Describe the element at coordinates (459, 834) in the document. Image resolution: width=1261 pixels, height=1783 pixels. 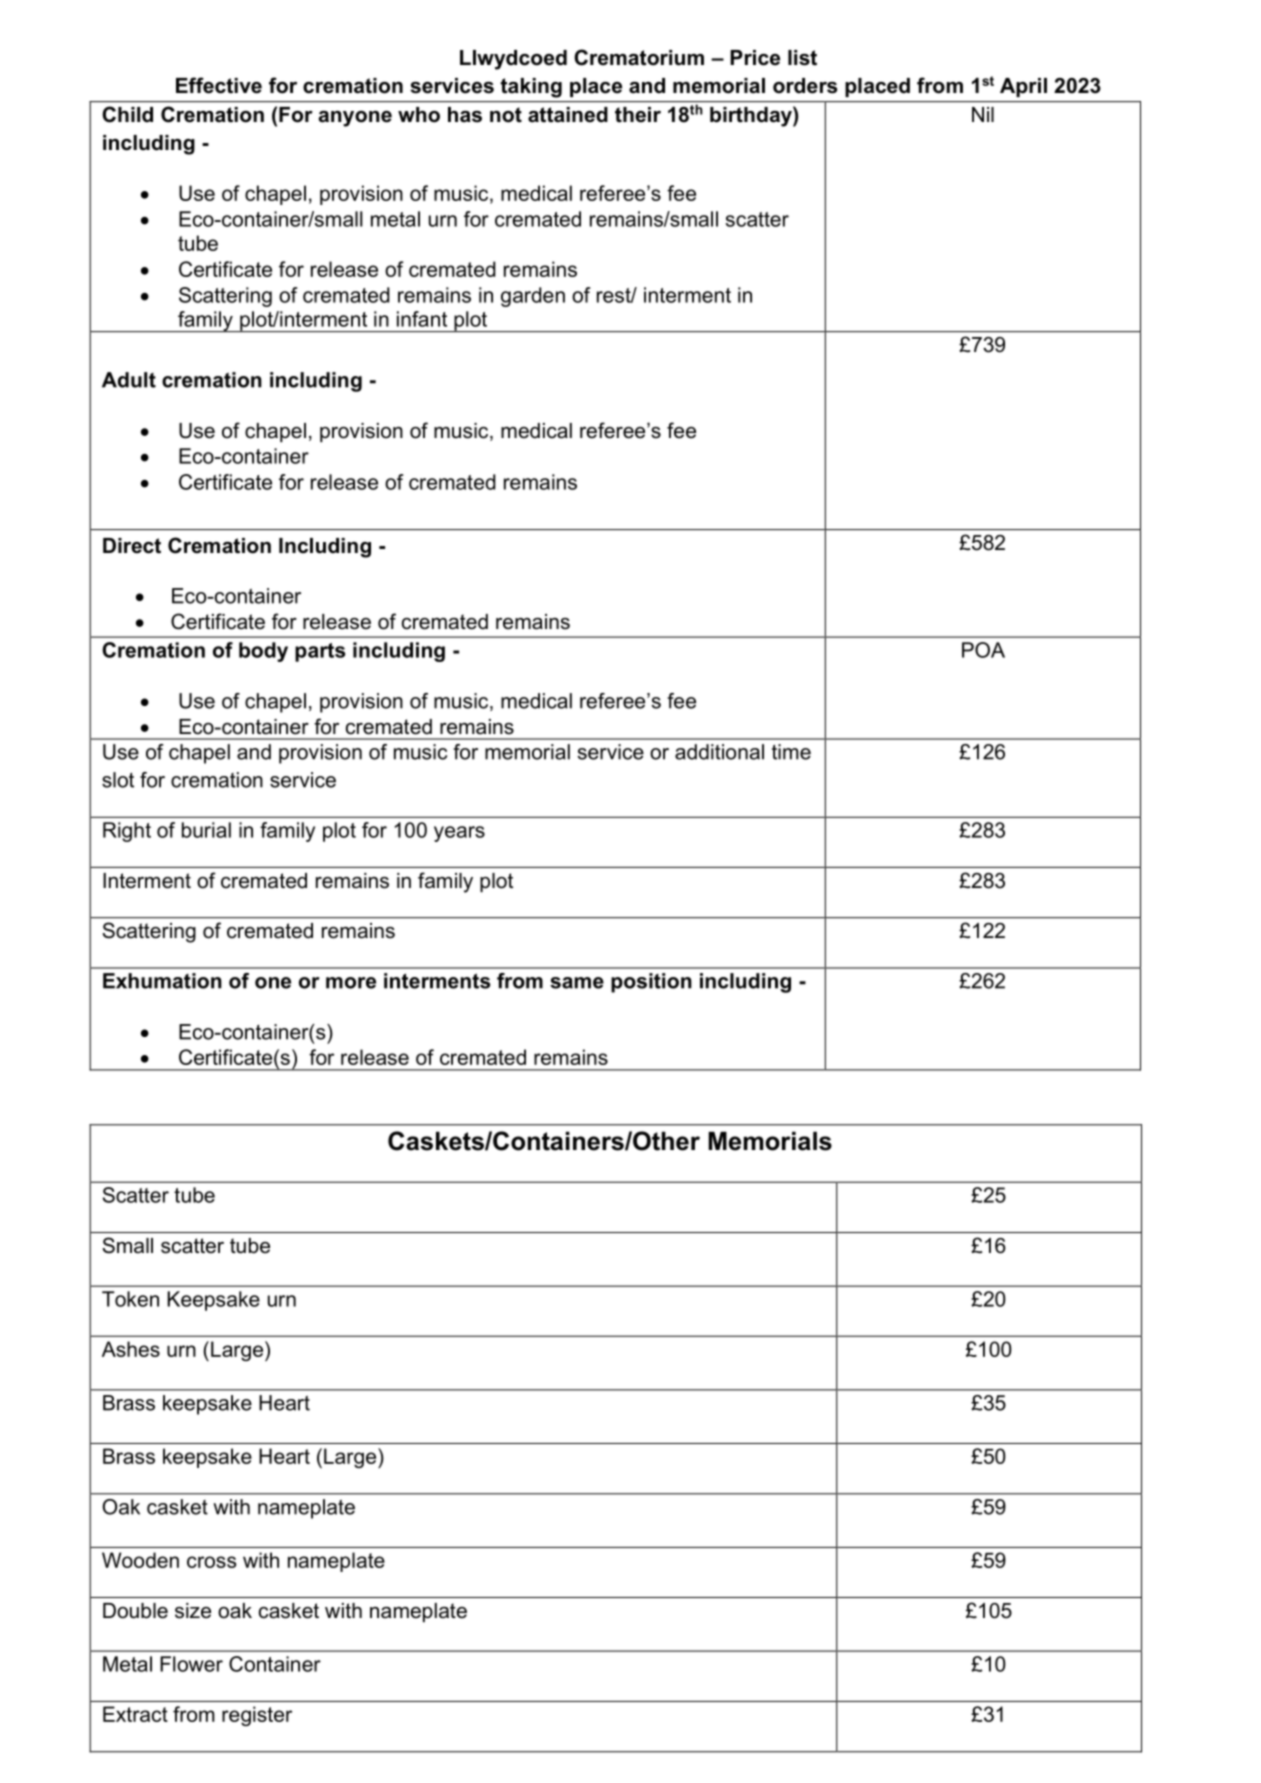
I see `years` at that location.
